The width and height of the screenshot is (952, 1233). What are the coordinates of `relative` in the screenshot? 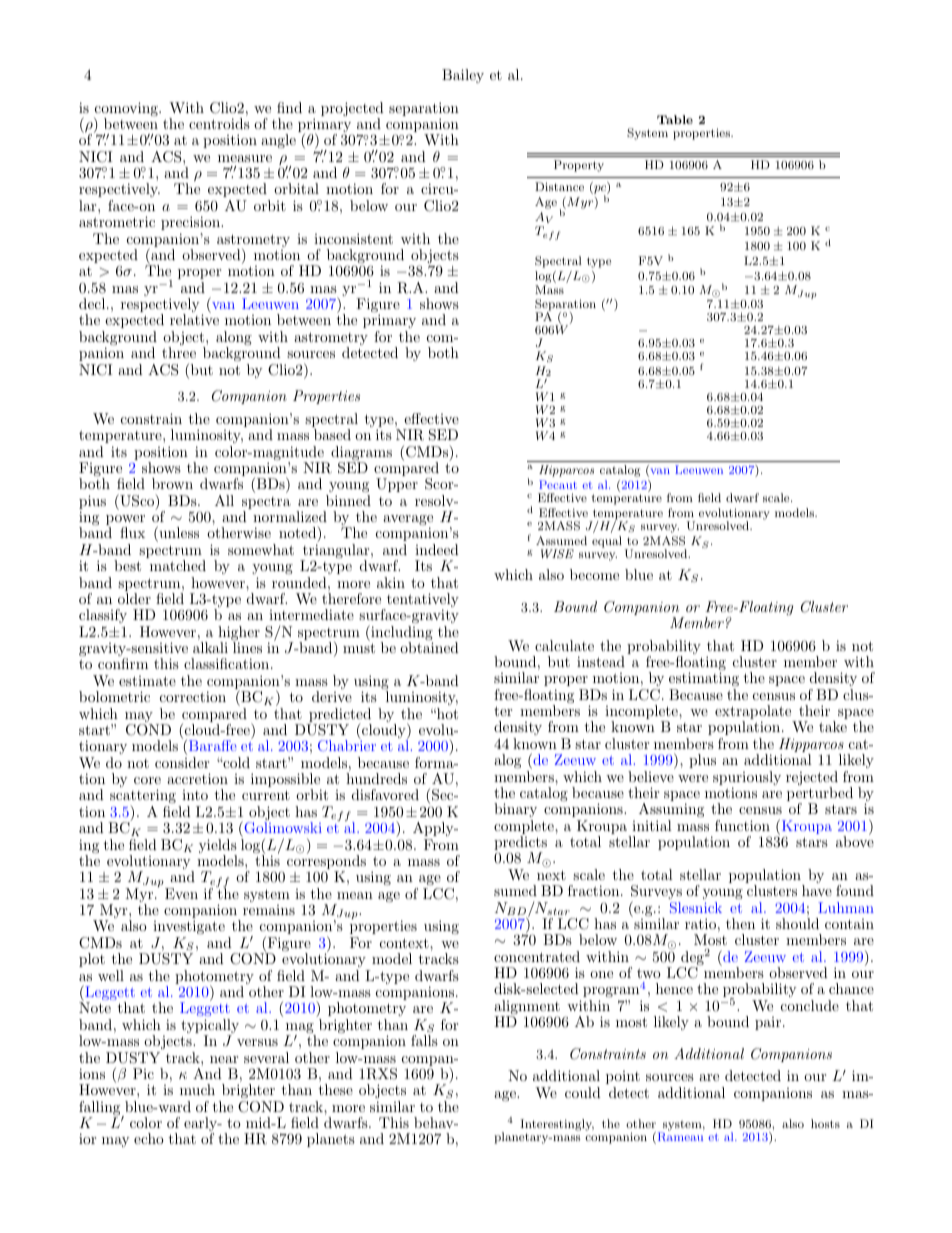 It's located at (194, 319).
